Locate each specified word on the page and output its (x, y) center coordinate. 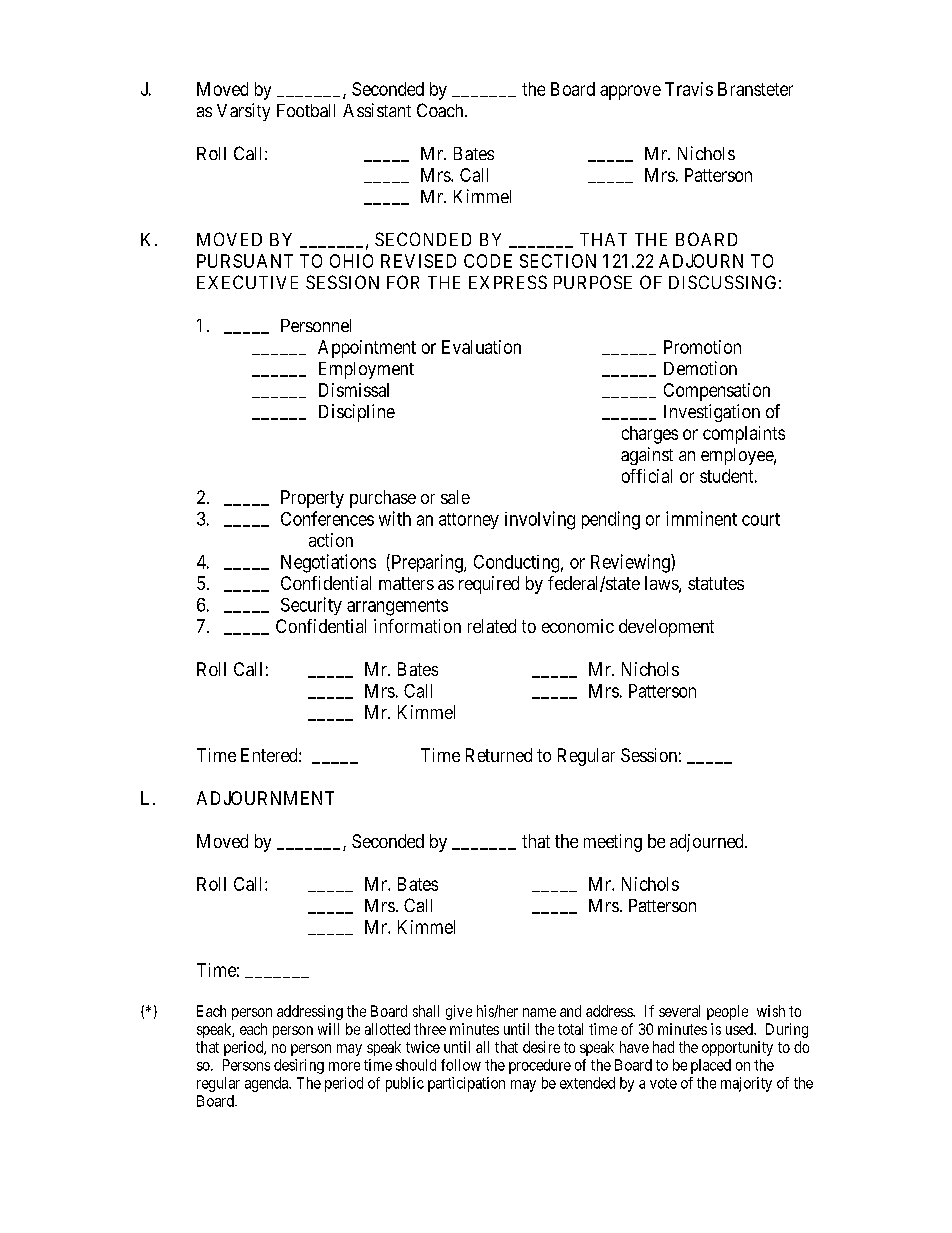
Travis (689, 89)
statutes (716, 583)
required (489, 585)
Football (306, 110)
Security (311, 606)
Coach (441, 110)
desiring (299, 1066)
